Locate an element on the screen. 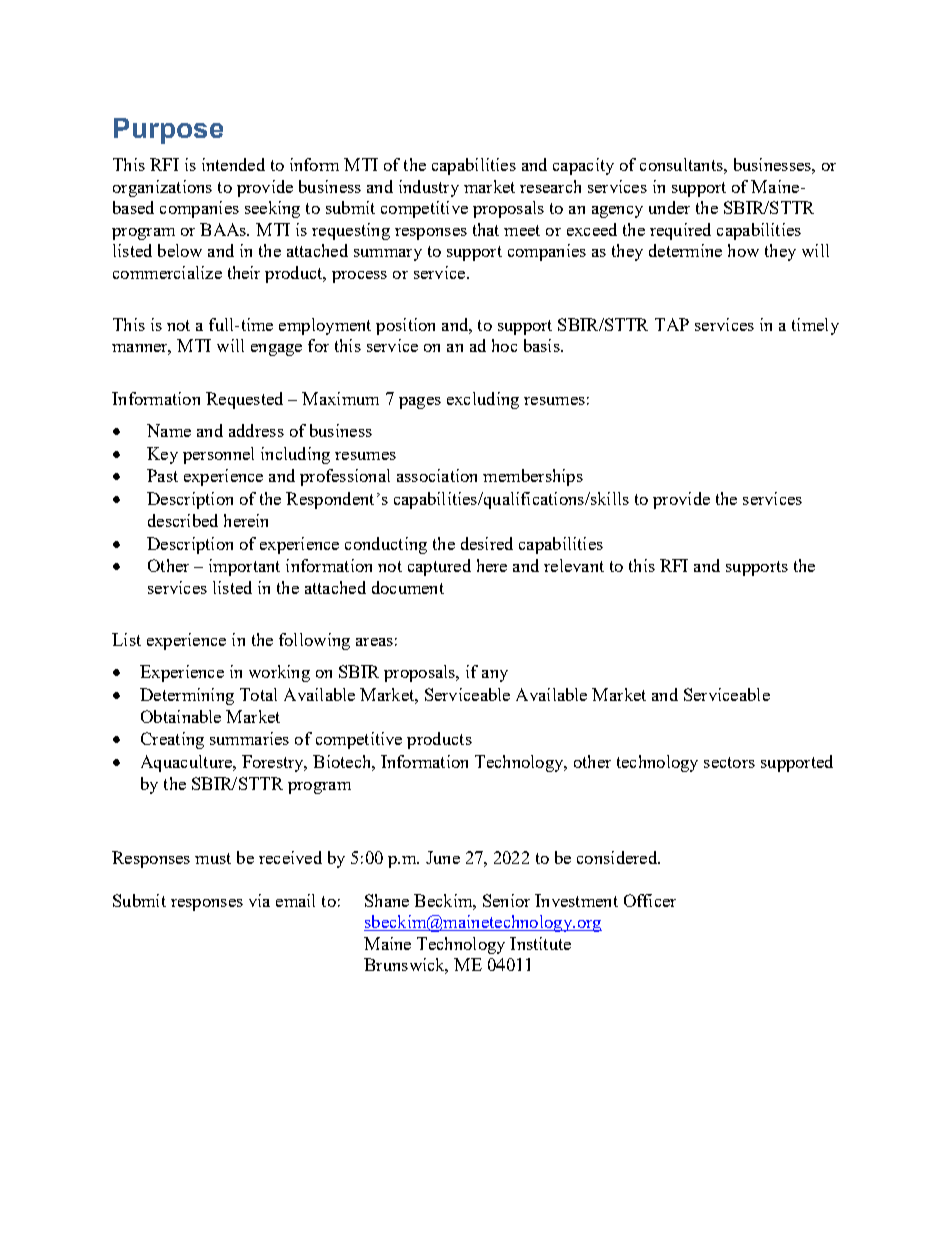 This screenshot has height=1233, width=952. intended is located at coordinates (233, 164).
